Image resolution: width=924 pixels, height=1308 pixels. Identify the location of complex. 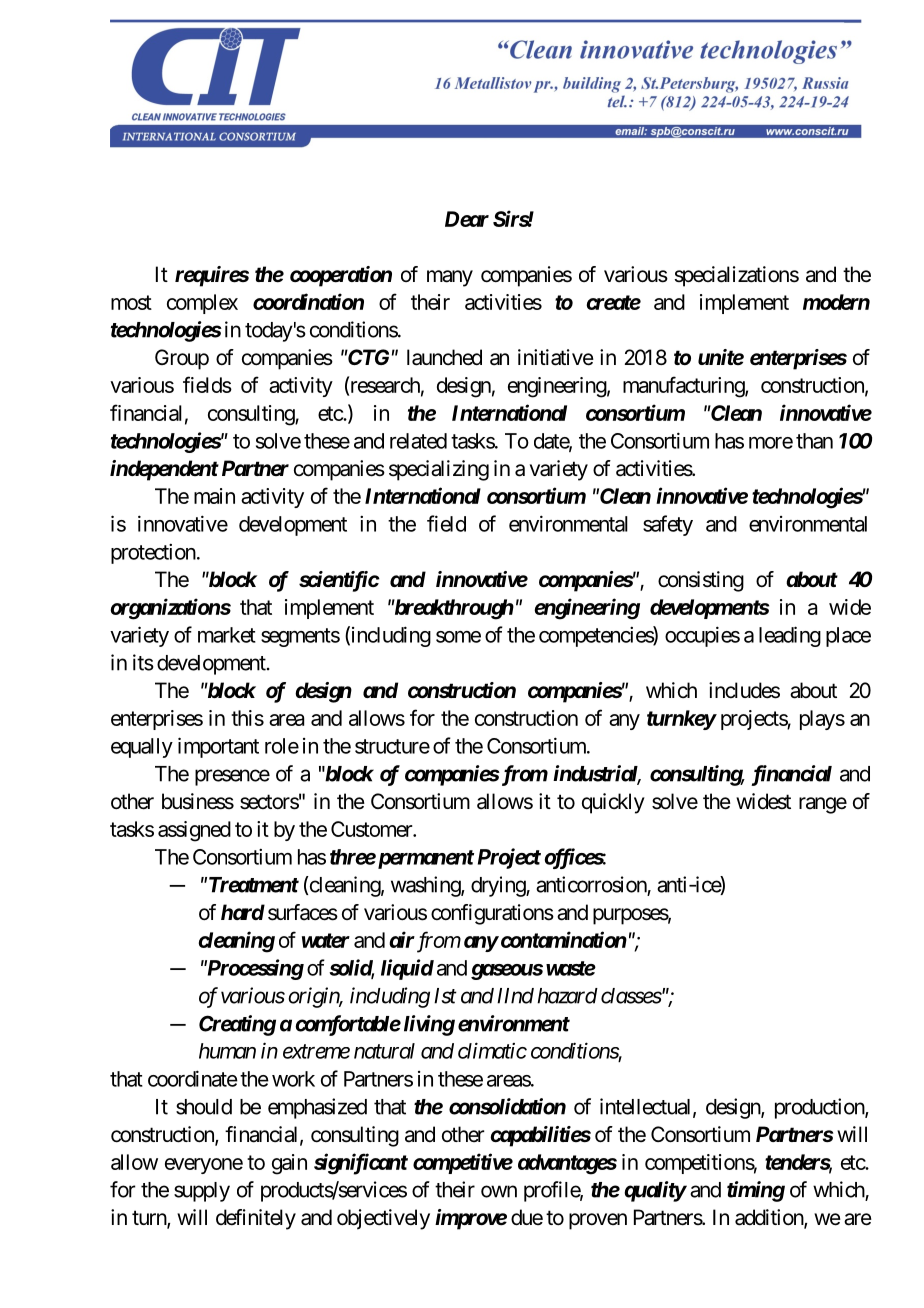
(202, 304).
